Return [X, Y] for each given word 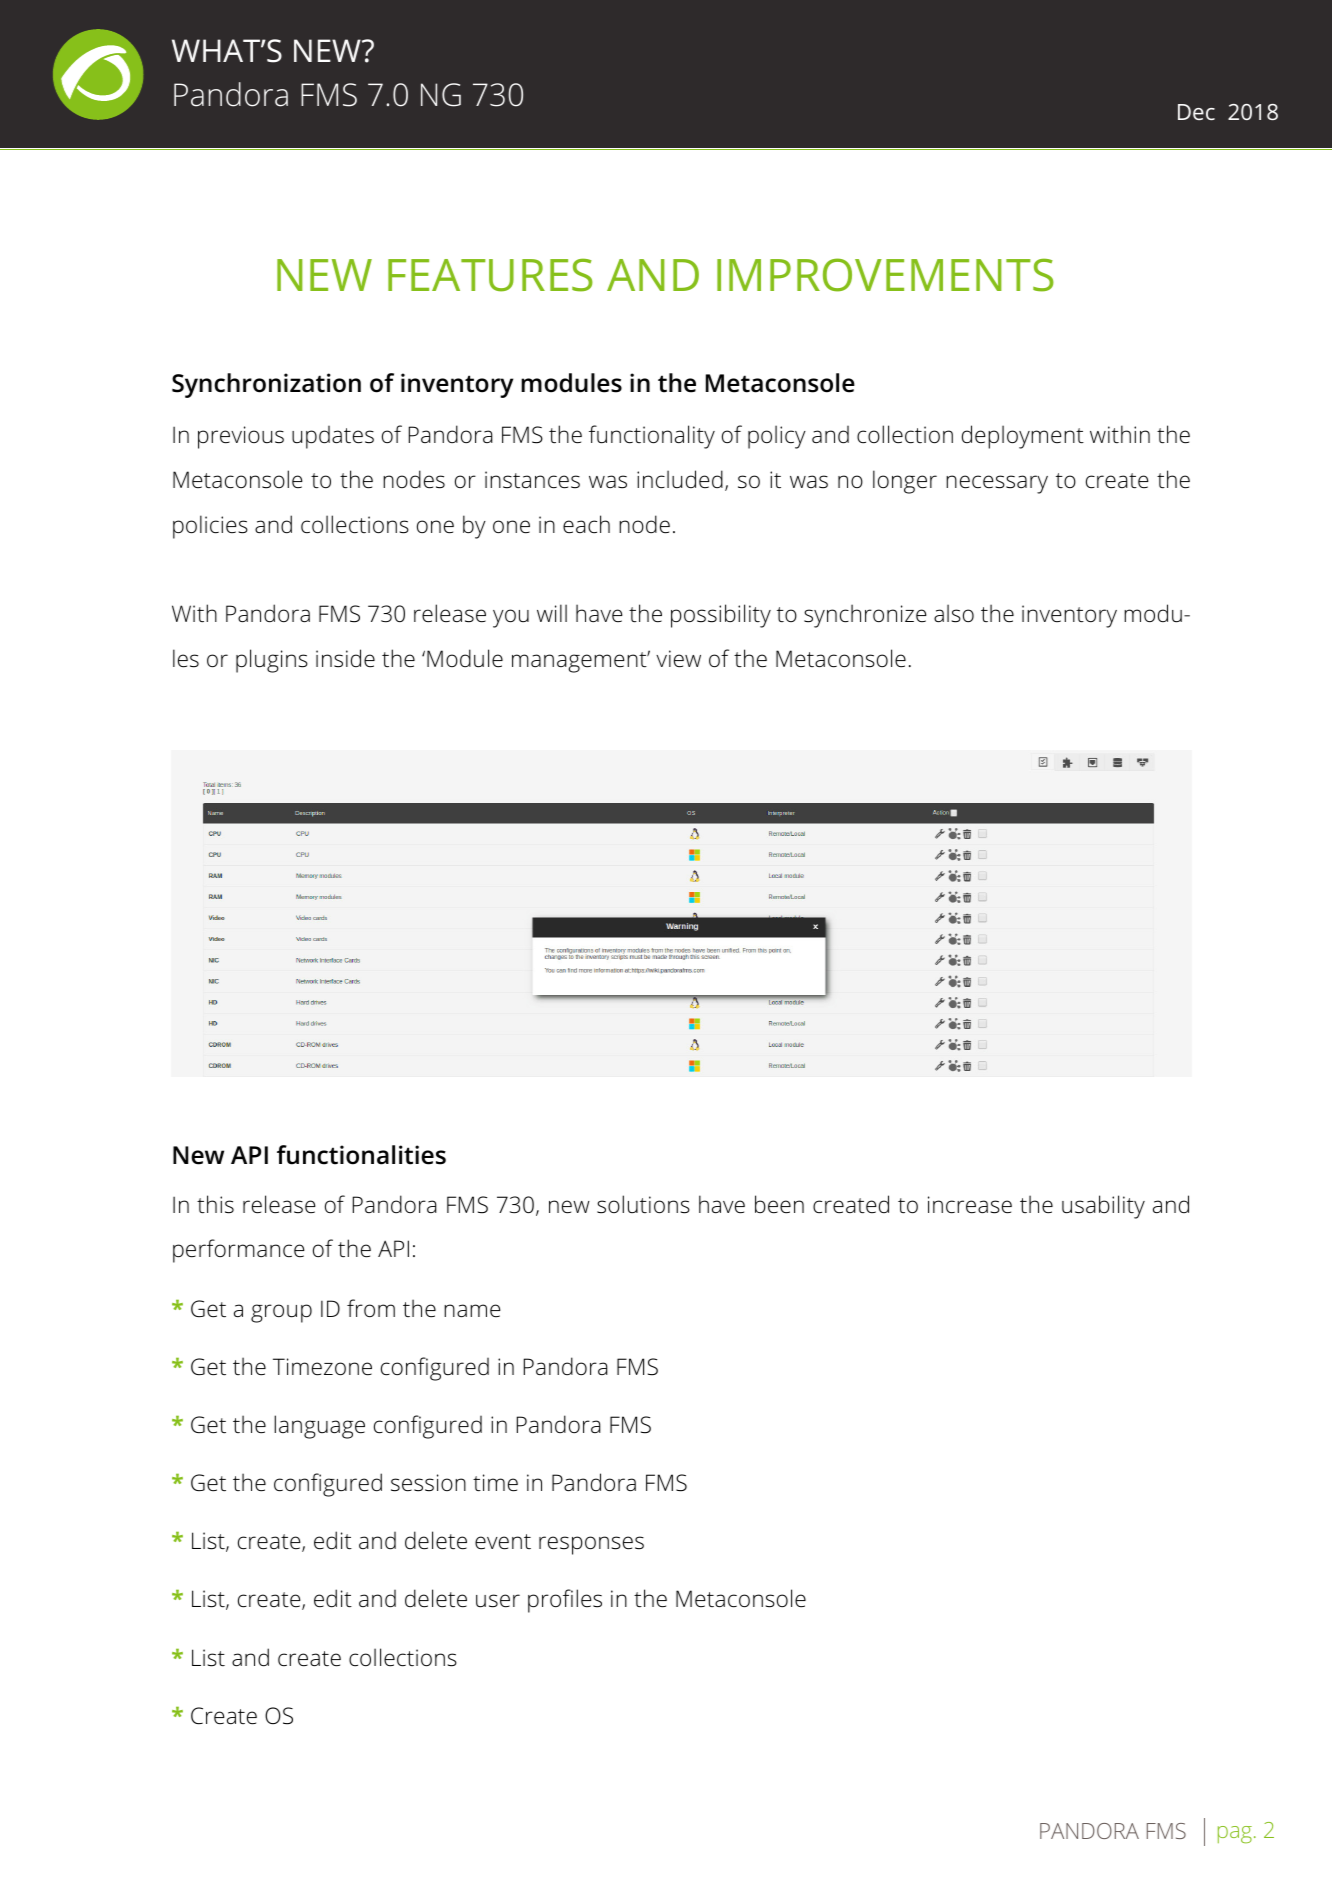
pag [1235, 1835]
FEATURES [490, 275]
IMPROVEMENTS [885, 275]
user [498, 1601]
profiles [565, 1601]
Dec [1196, 112]
